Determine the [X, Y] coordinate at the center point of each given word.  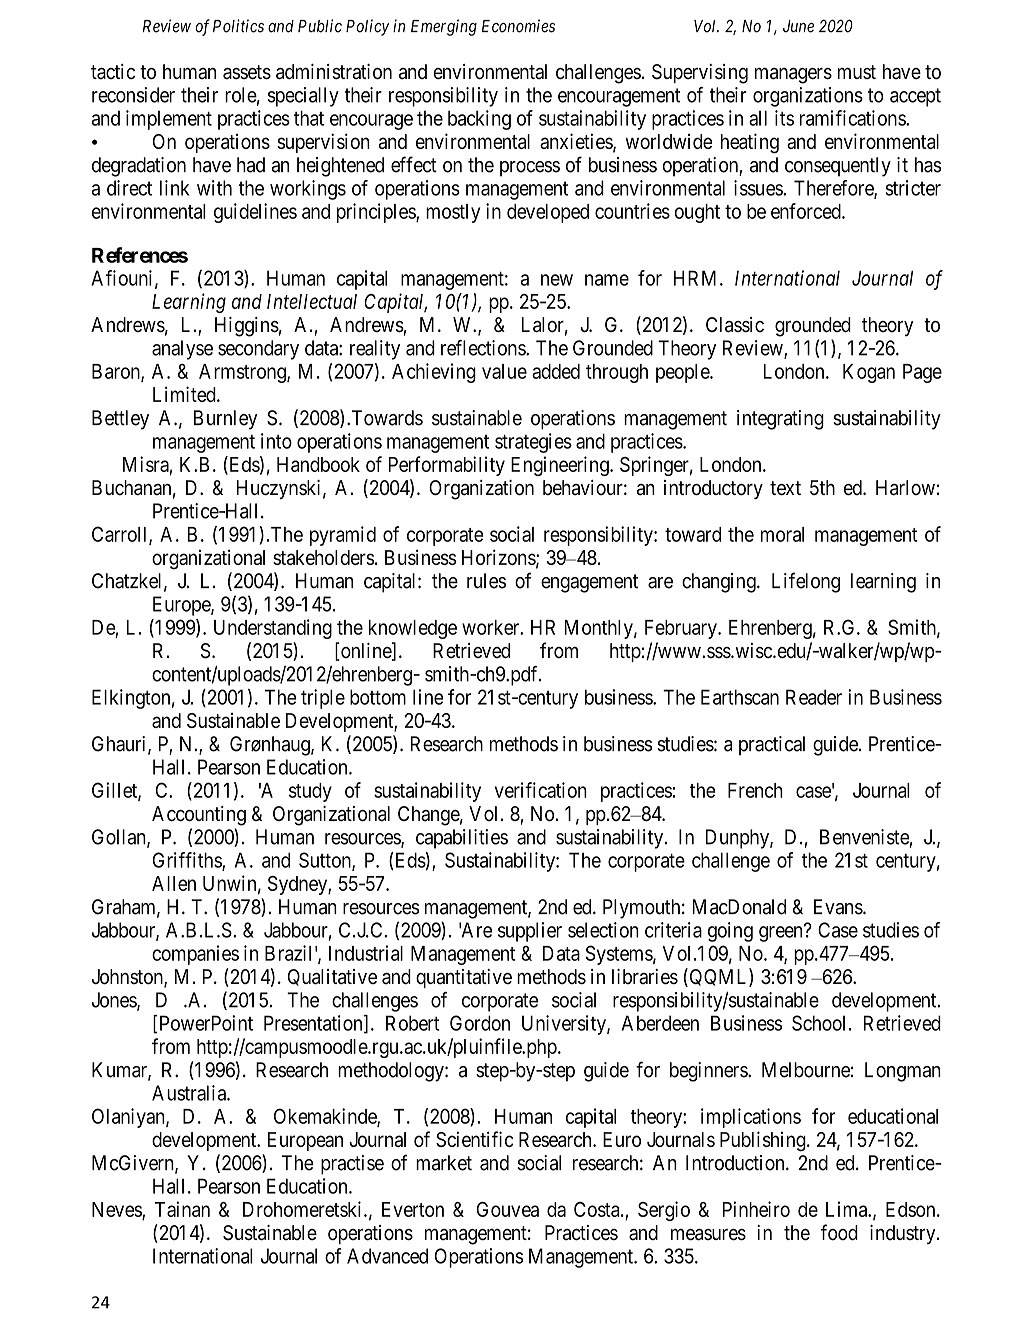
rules [486, 581]
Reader [814, 697]
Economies [518, 26]
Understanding [273, 629]
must [857, 72]
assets [247, 72]
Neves [117, 1210]
